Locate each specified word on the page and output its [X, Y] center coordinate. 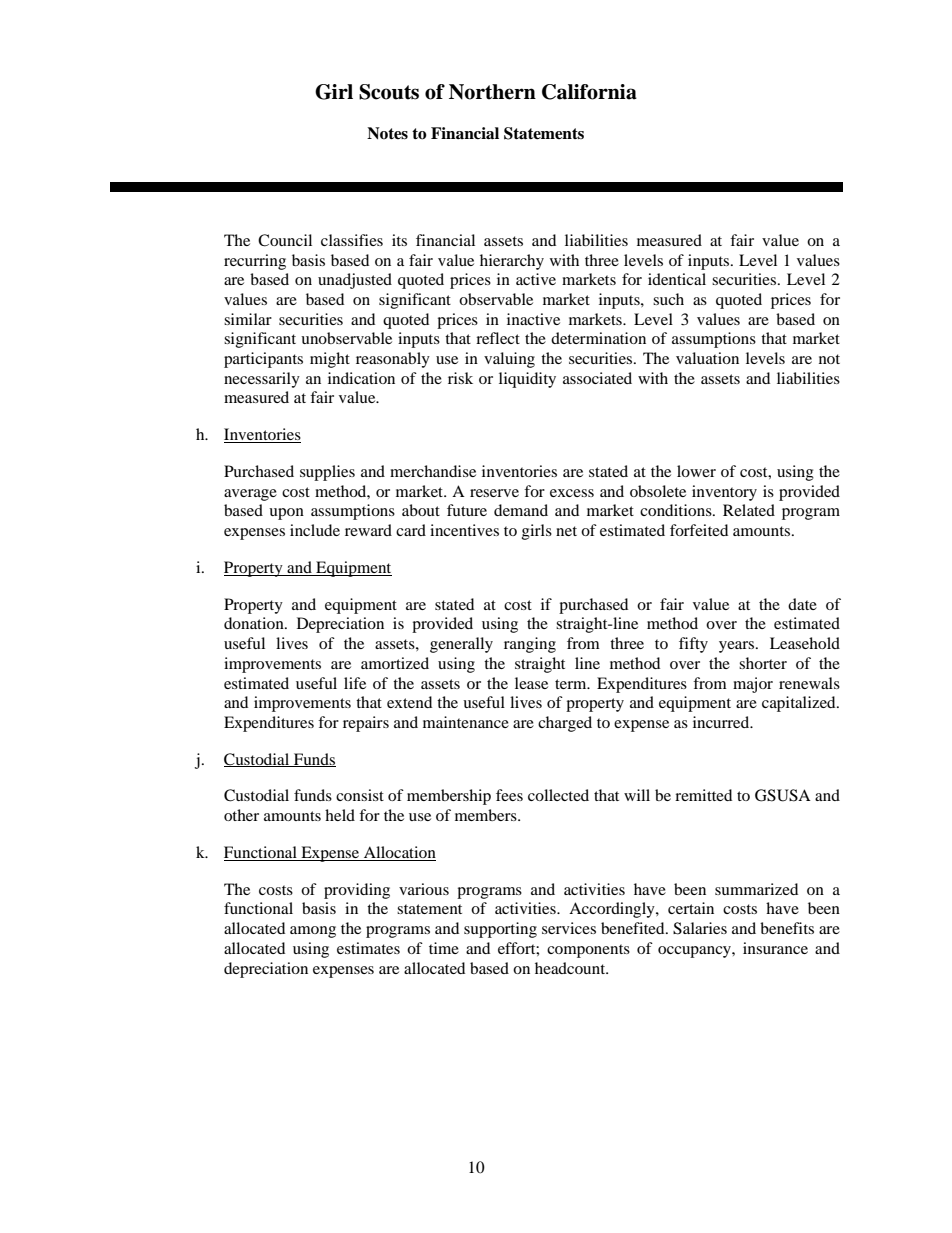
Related [749, 510]
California [589, 92]
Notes [387, 133]
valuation [707, 358]
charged [565, 724]
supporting [500, 930]
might [330, 360]
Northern [492, 92]
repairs [366, 724]
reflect [498, 338]
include [315, 530]
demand [521, 510]
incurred [722, 722]
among [313, 932]
